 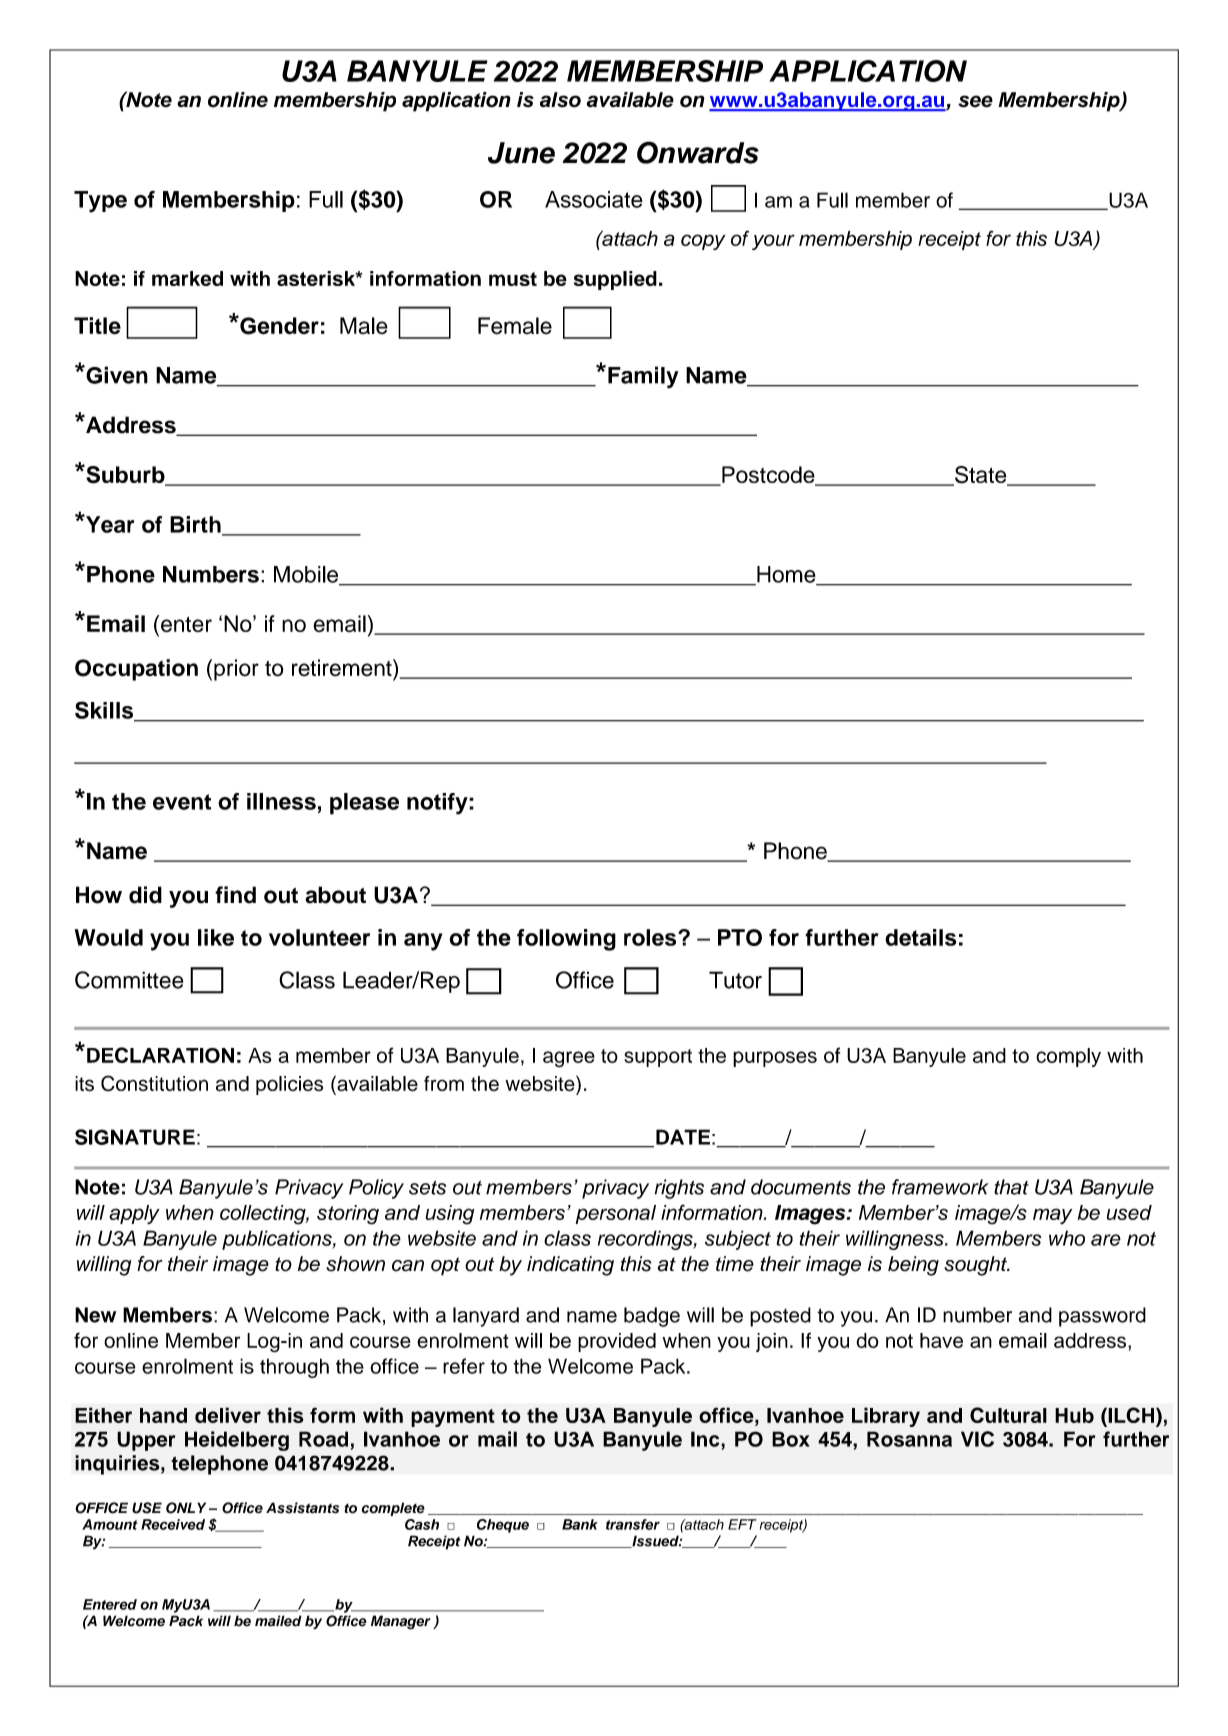 I want to click on VIC, so click(x=977, y=1439).
